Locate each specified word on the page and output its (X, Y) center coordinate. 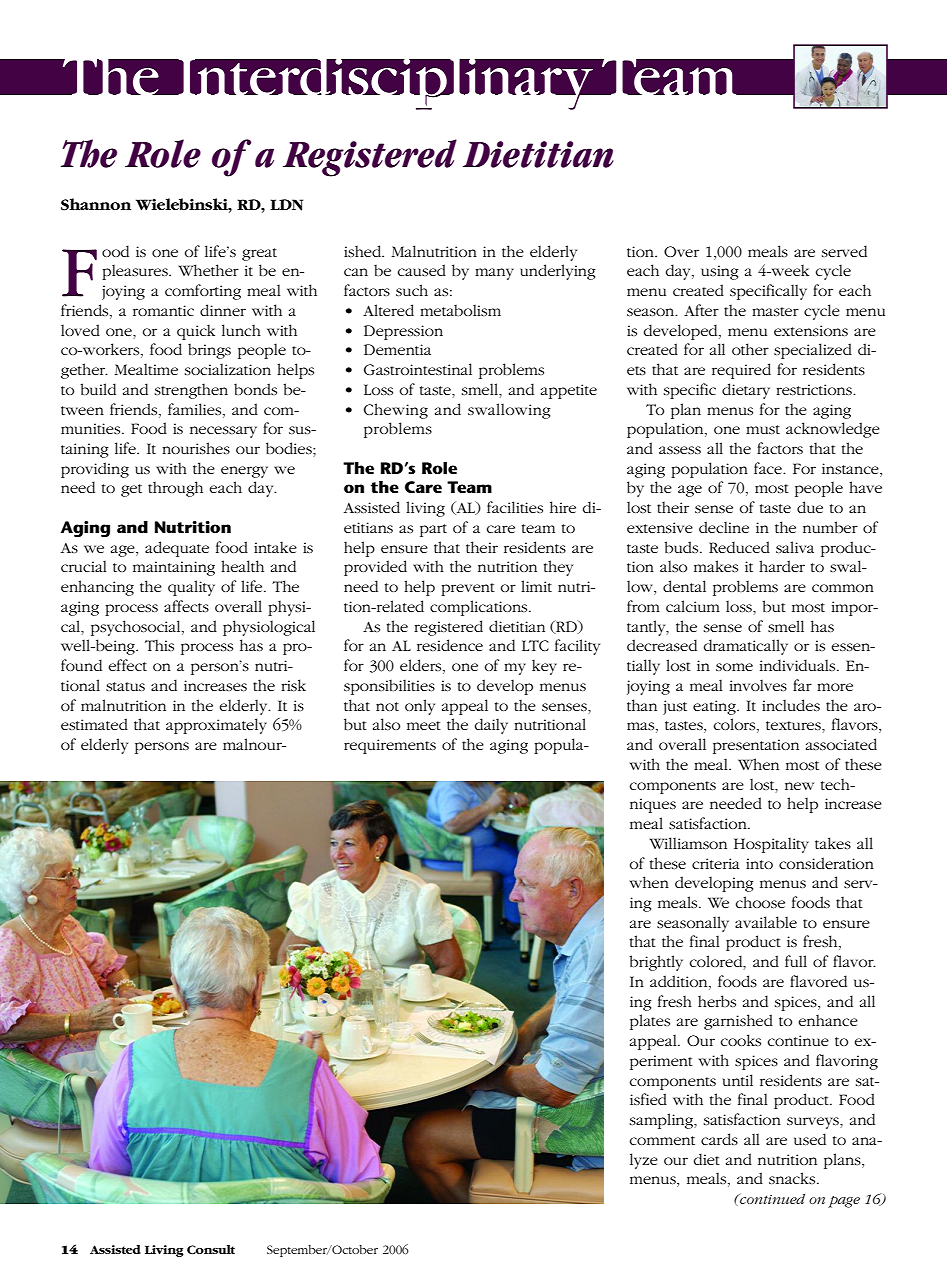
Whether (208, 270)
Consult (211, 1249)
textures (794, 725)
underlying (558, 272)
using (720, 272)
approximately (216, 726)
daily (491, 726)
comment (662, 1140)
